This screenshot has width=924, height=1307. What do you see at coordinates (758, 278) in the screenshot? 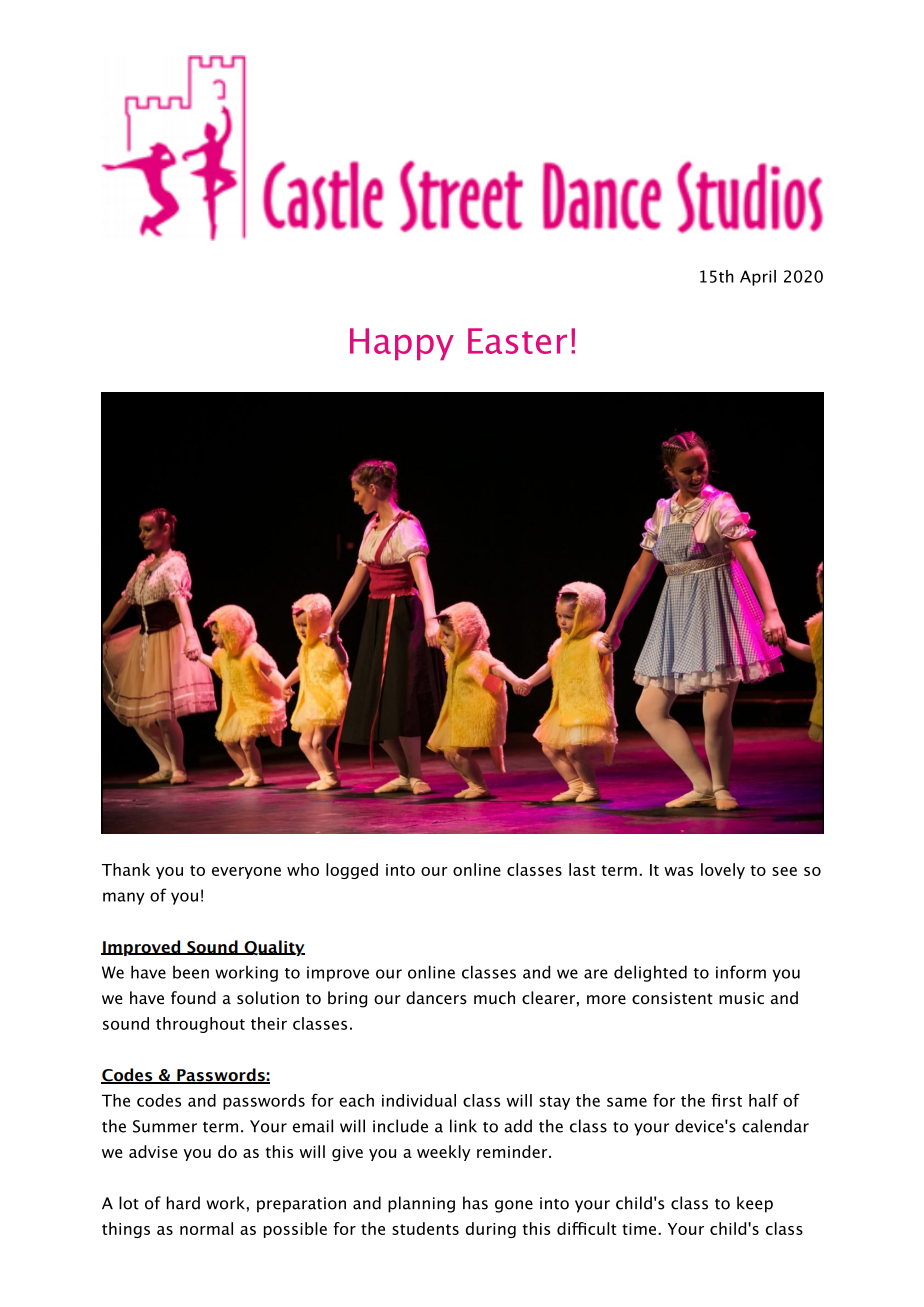
I see `April` at bounding box center [758, 278].
